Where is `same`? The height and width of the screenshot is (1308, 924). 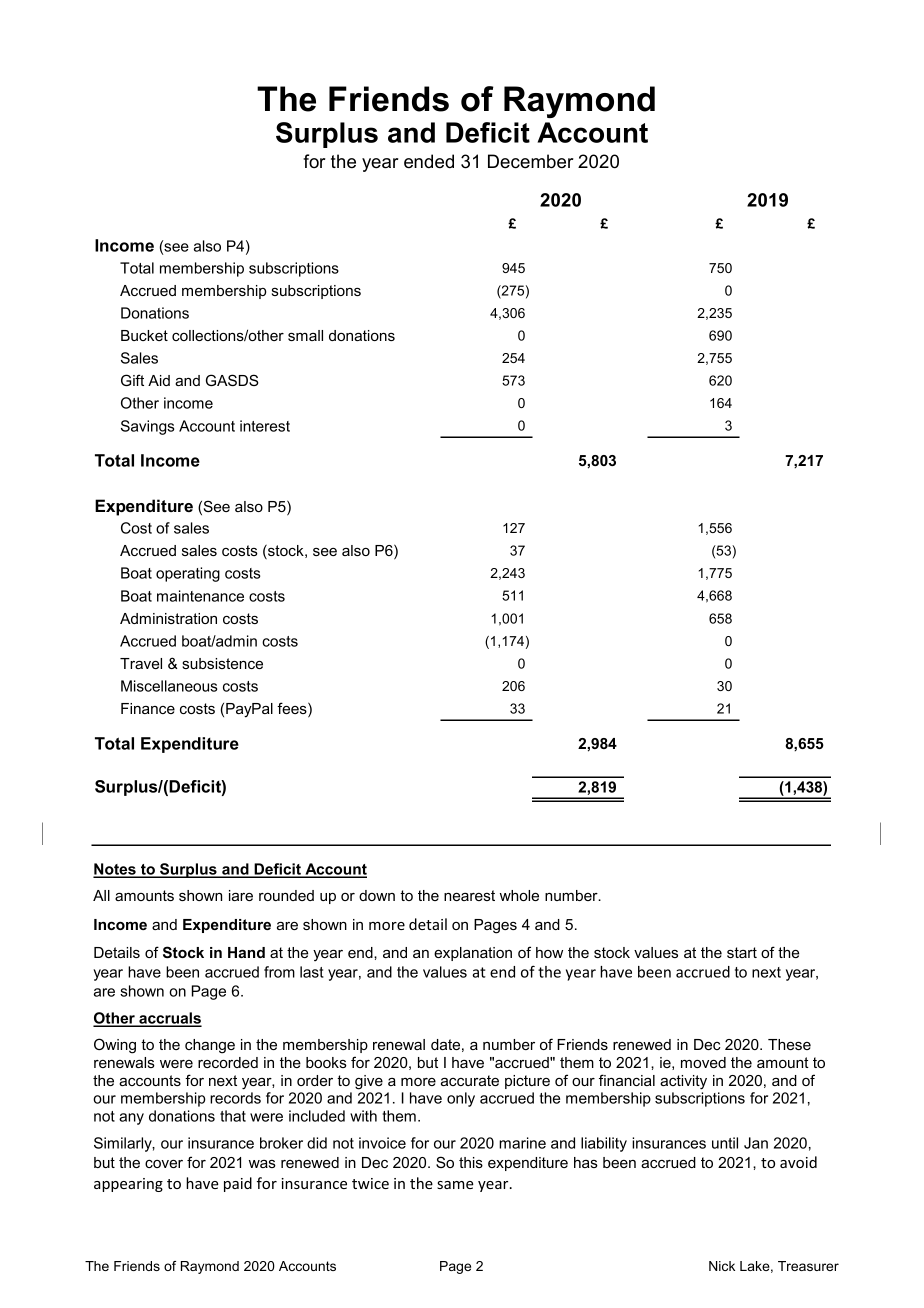 same is located at coordinates (455, 1185).
